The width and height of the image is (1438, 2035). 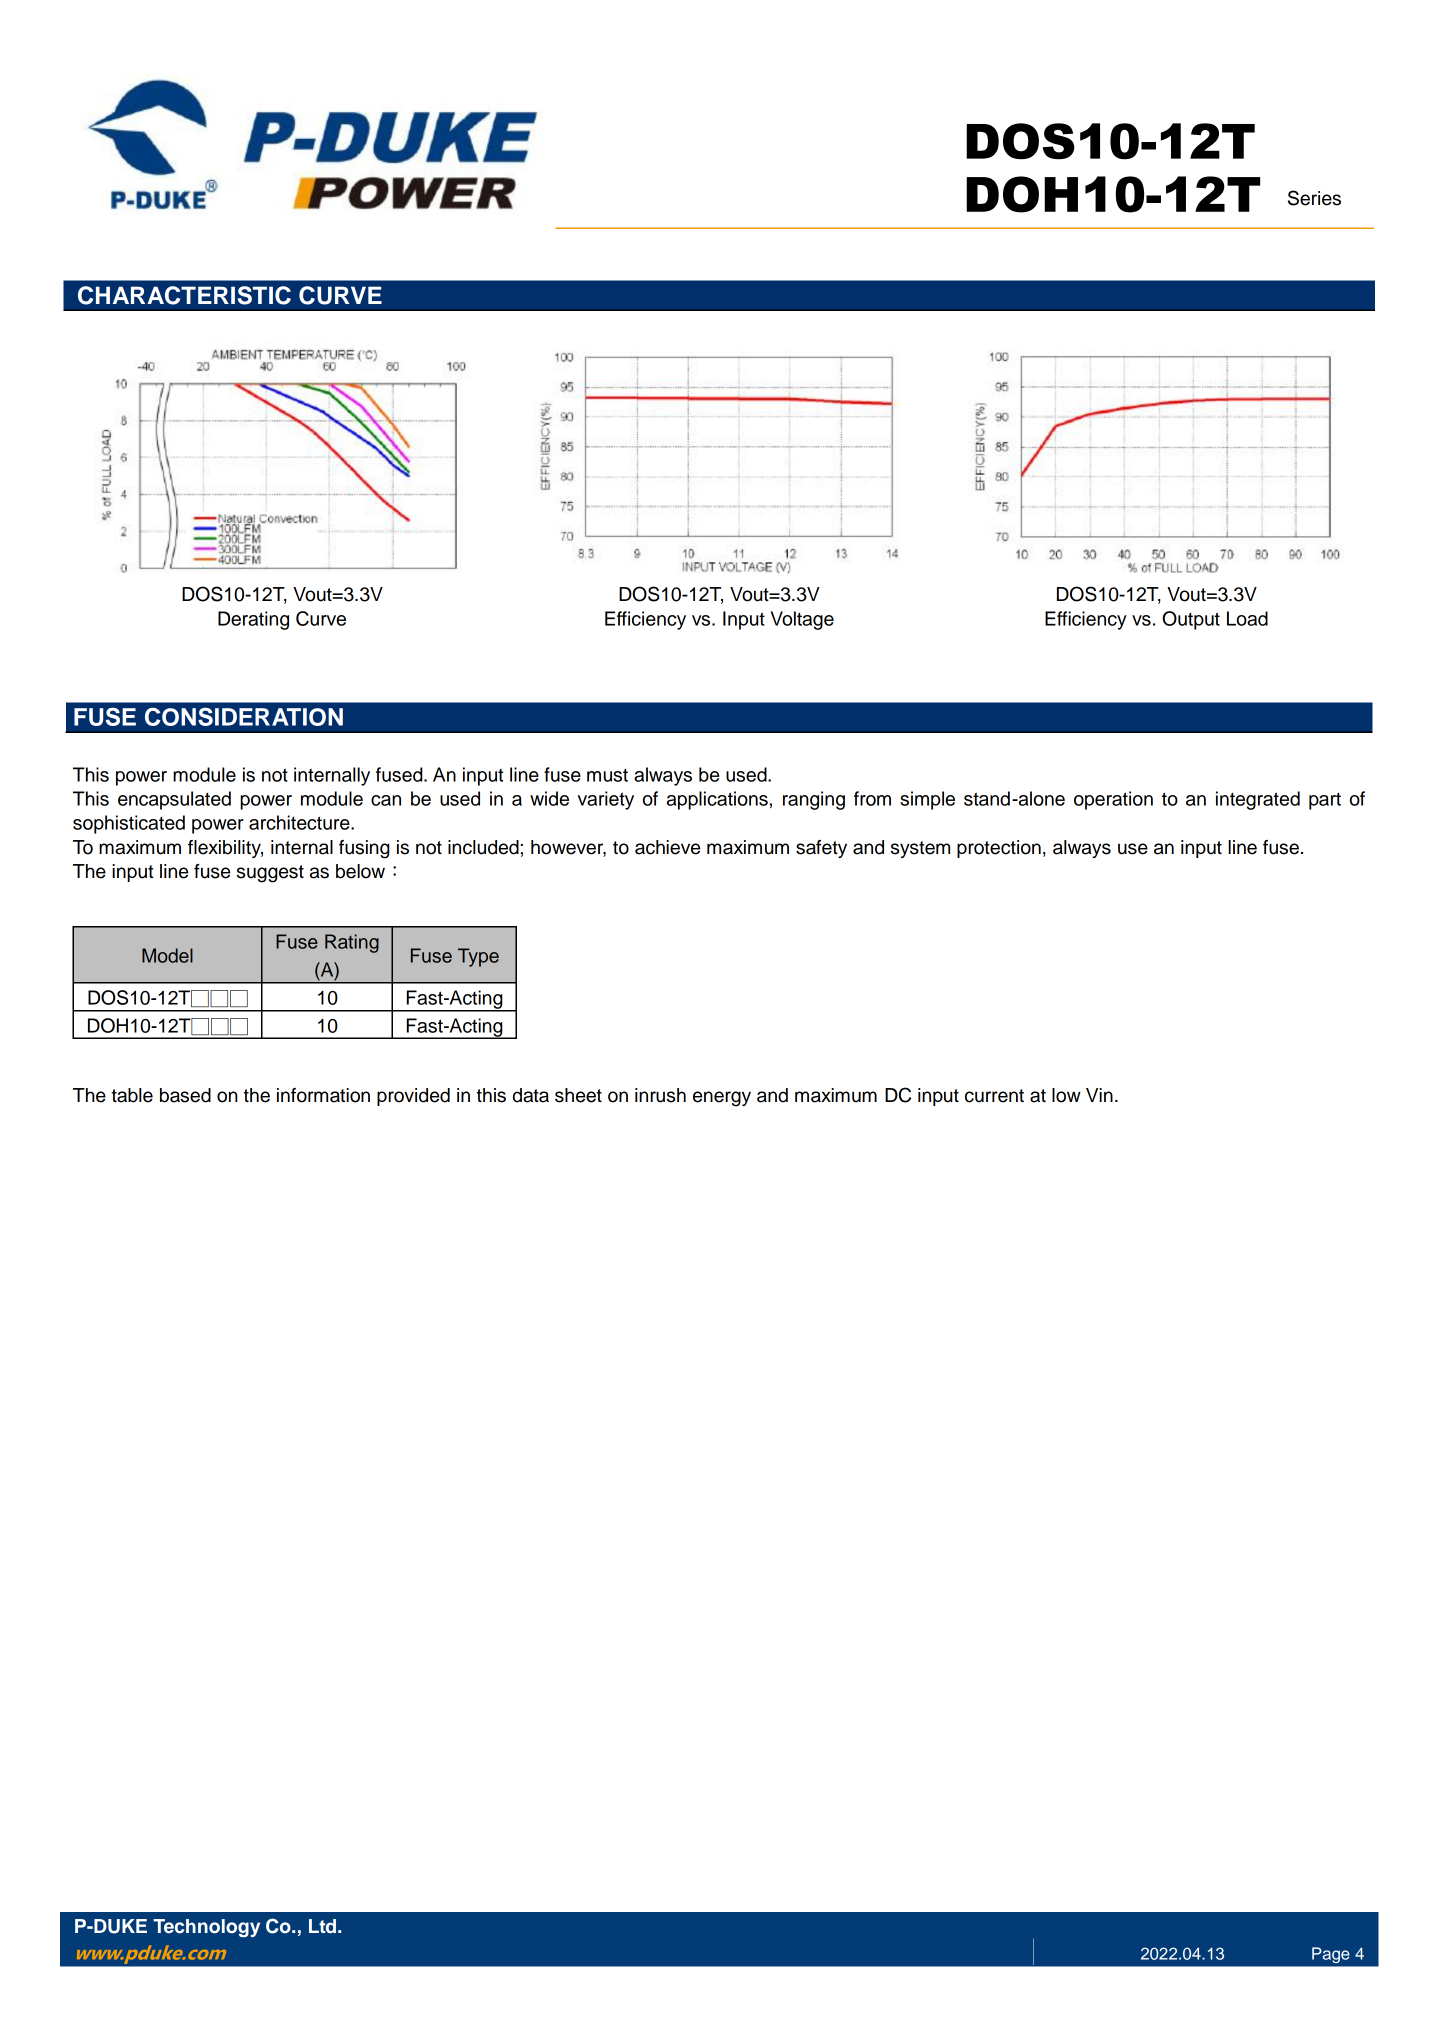 What do you see at coordinates (184, 295) in the image?
I see `CHARACTERISTIC` at bounding box center [184, 295].
